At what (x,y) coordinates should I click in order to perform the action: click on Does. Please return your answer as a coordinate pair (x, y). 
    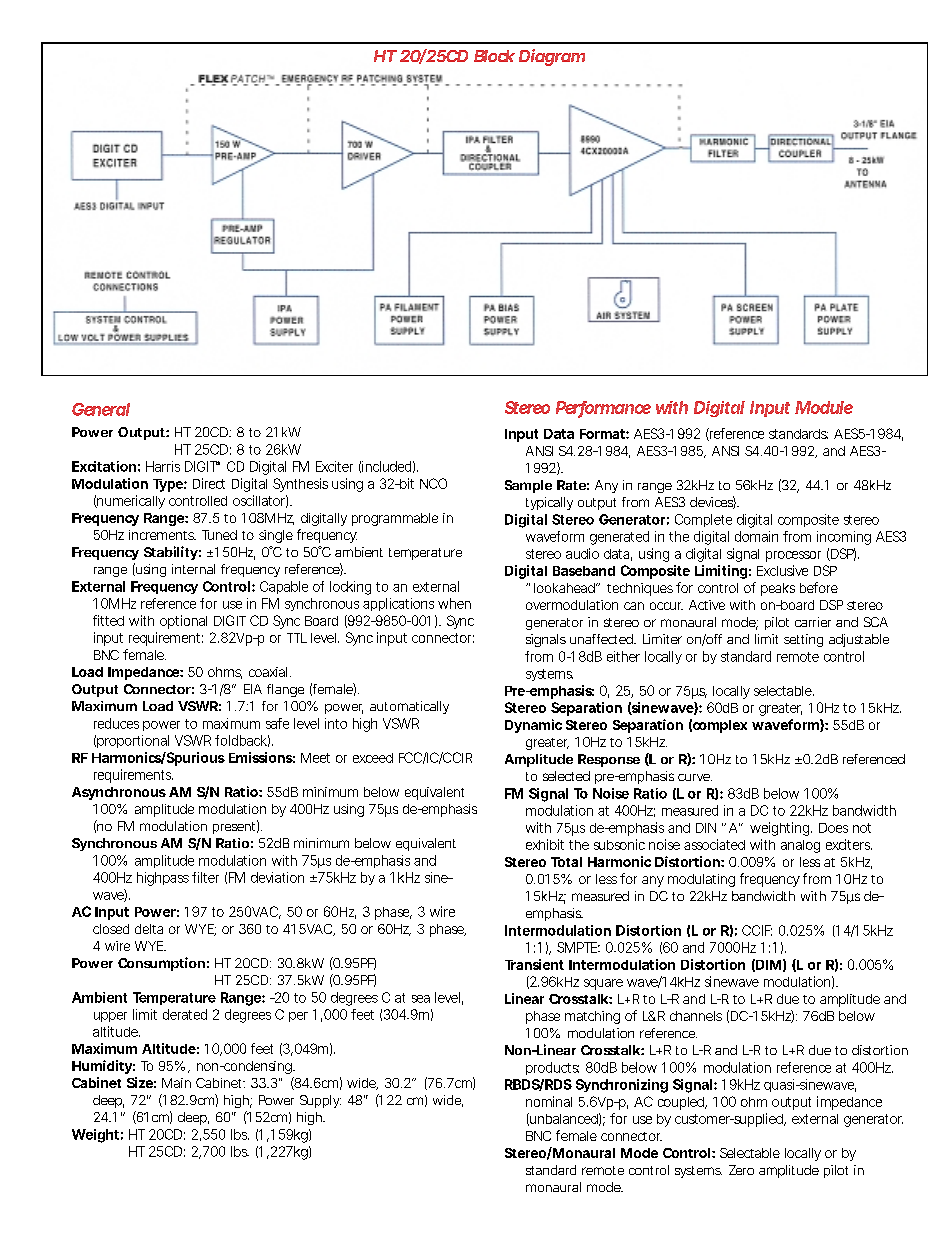
    Looking at the image, I should click on (833, 828).
